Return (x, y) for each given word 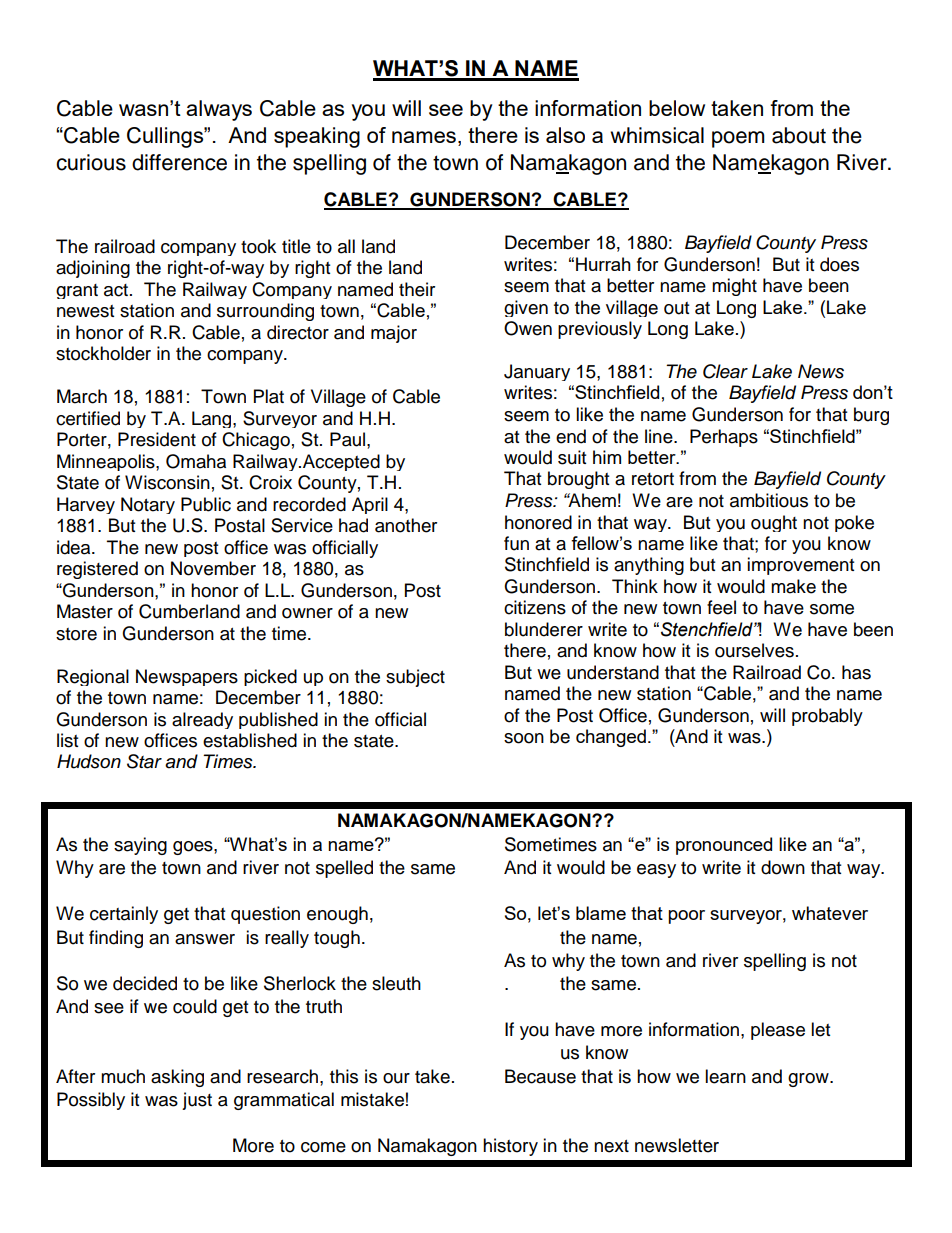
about (799, 135)
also (565, 135)
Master (85, 611)
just (197, 1101)
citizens (535, 607)
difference (179, 162)
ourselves (754, 650)
